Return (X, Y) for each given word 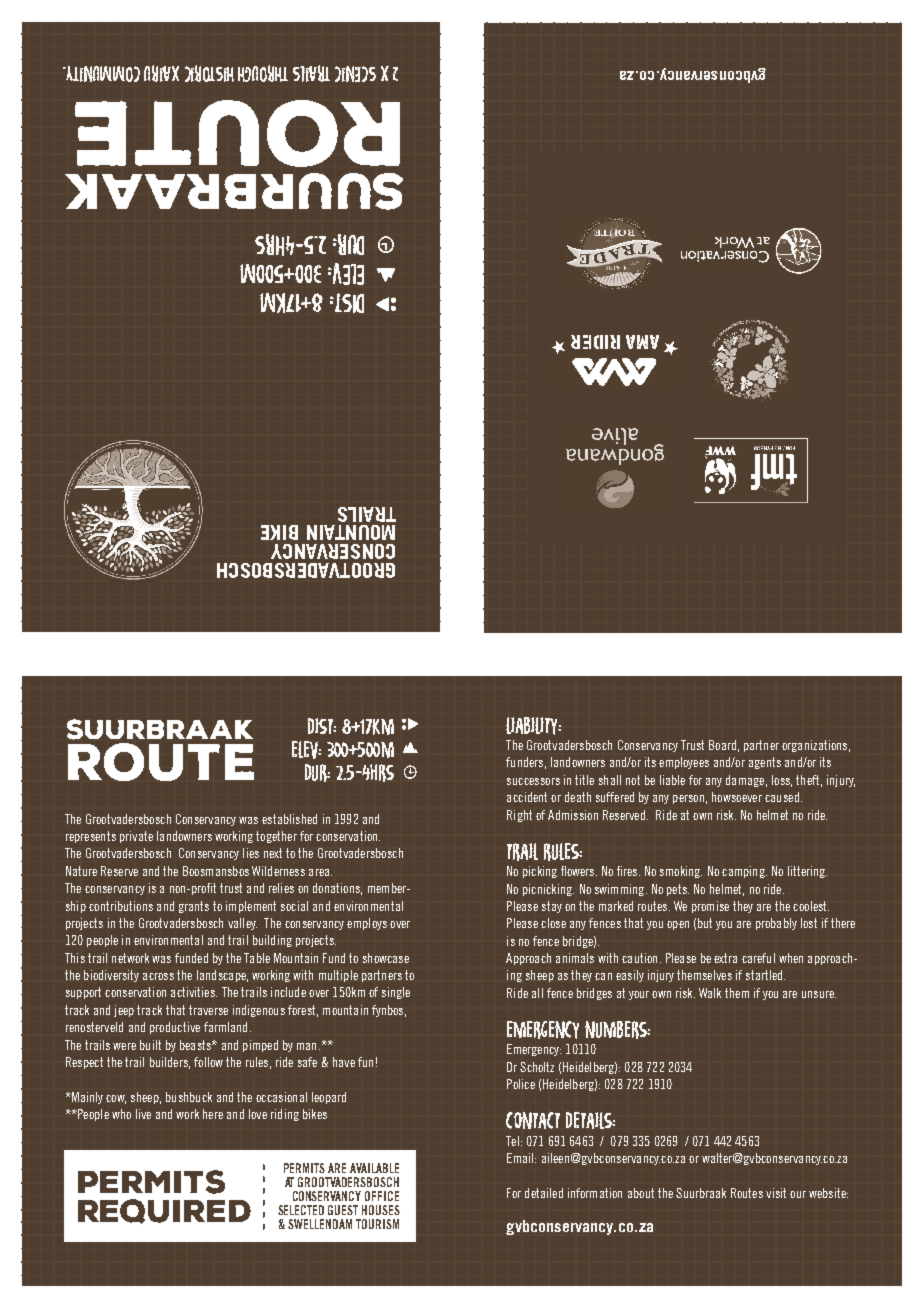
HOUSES (381, 1210)
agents (765, 763)
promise (710, 907)
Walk (710, 993)
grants (194, 907)
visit (776, 1193)
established (289, 819)
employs (367, 924)
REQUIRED (164, 1211)
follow (208, 1062)
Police (521, 1084)
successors (533, 781)
